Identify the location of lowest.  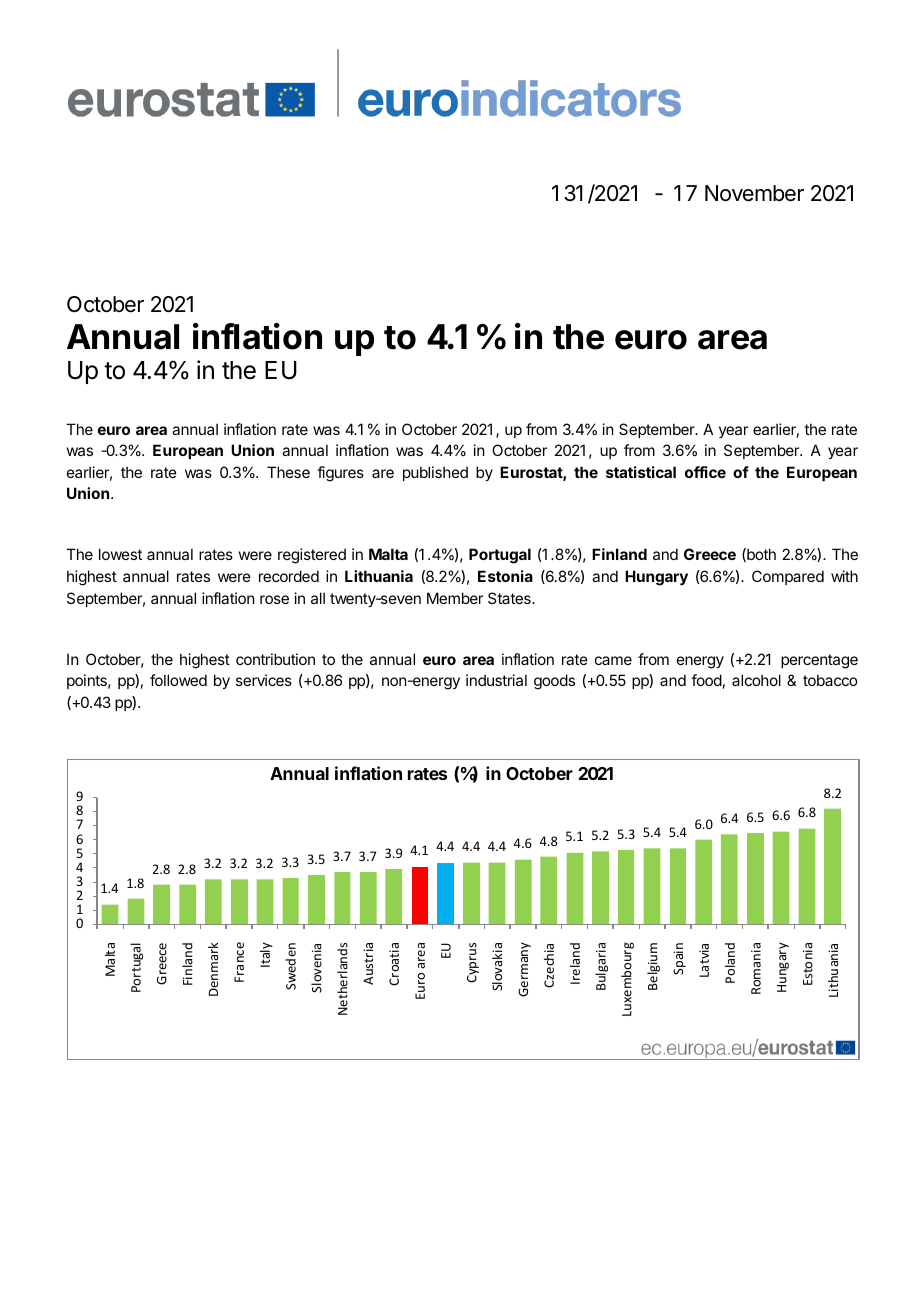
(120, 554).
